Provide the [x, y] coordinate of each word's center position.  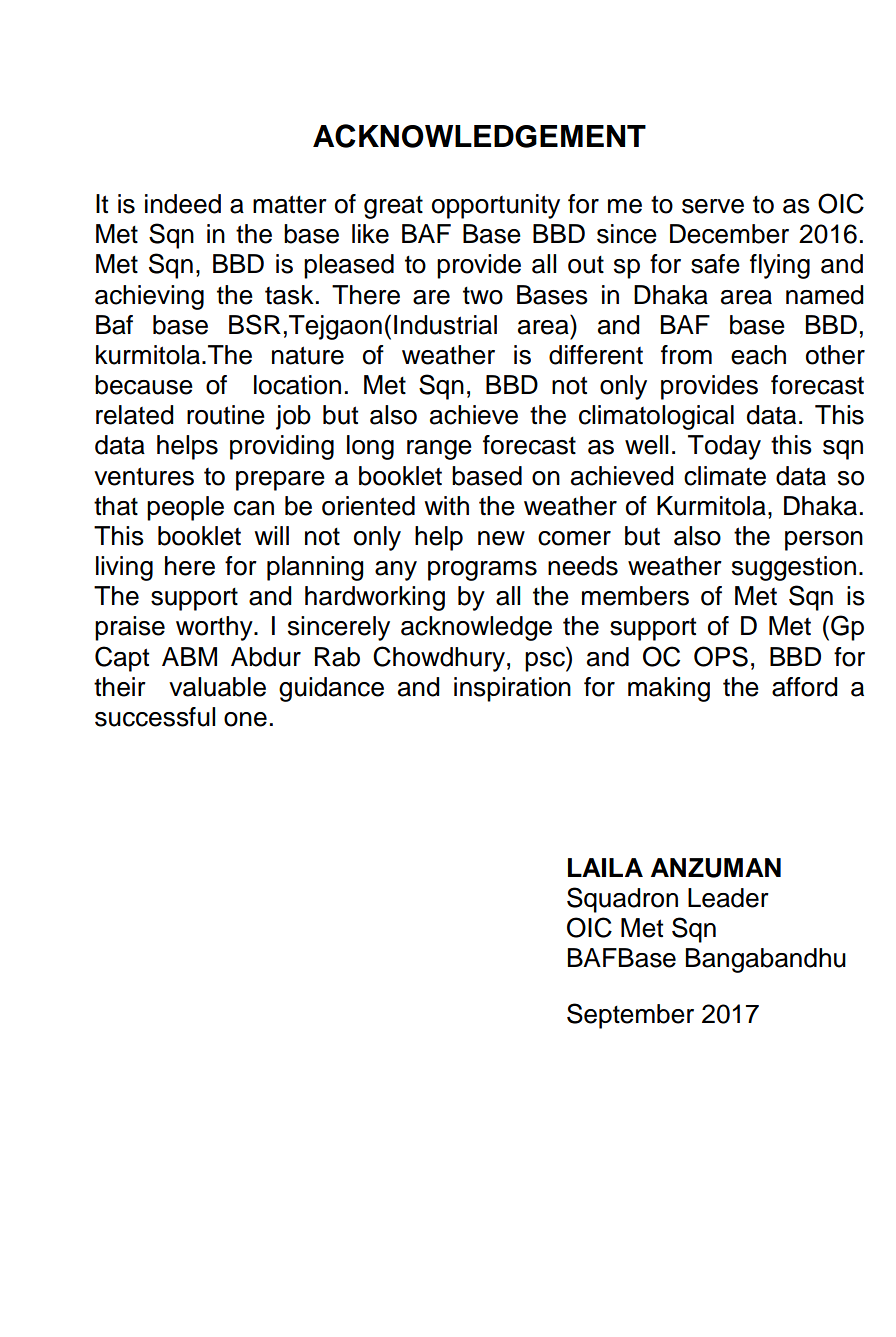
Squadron [622, 900]
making [669, 689]
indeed [183, 204]
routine [226, 415]
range [439, 450]
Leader [728, 898]
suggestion [794, 568]
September [630, 1016]
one [245, 719]
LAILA [605, 867]
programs [482, 571]
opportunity [496, 206]
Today [724, 447]
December [729, 234]
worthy [215, 628]
